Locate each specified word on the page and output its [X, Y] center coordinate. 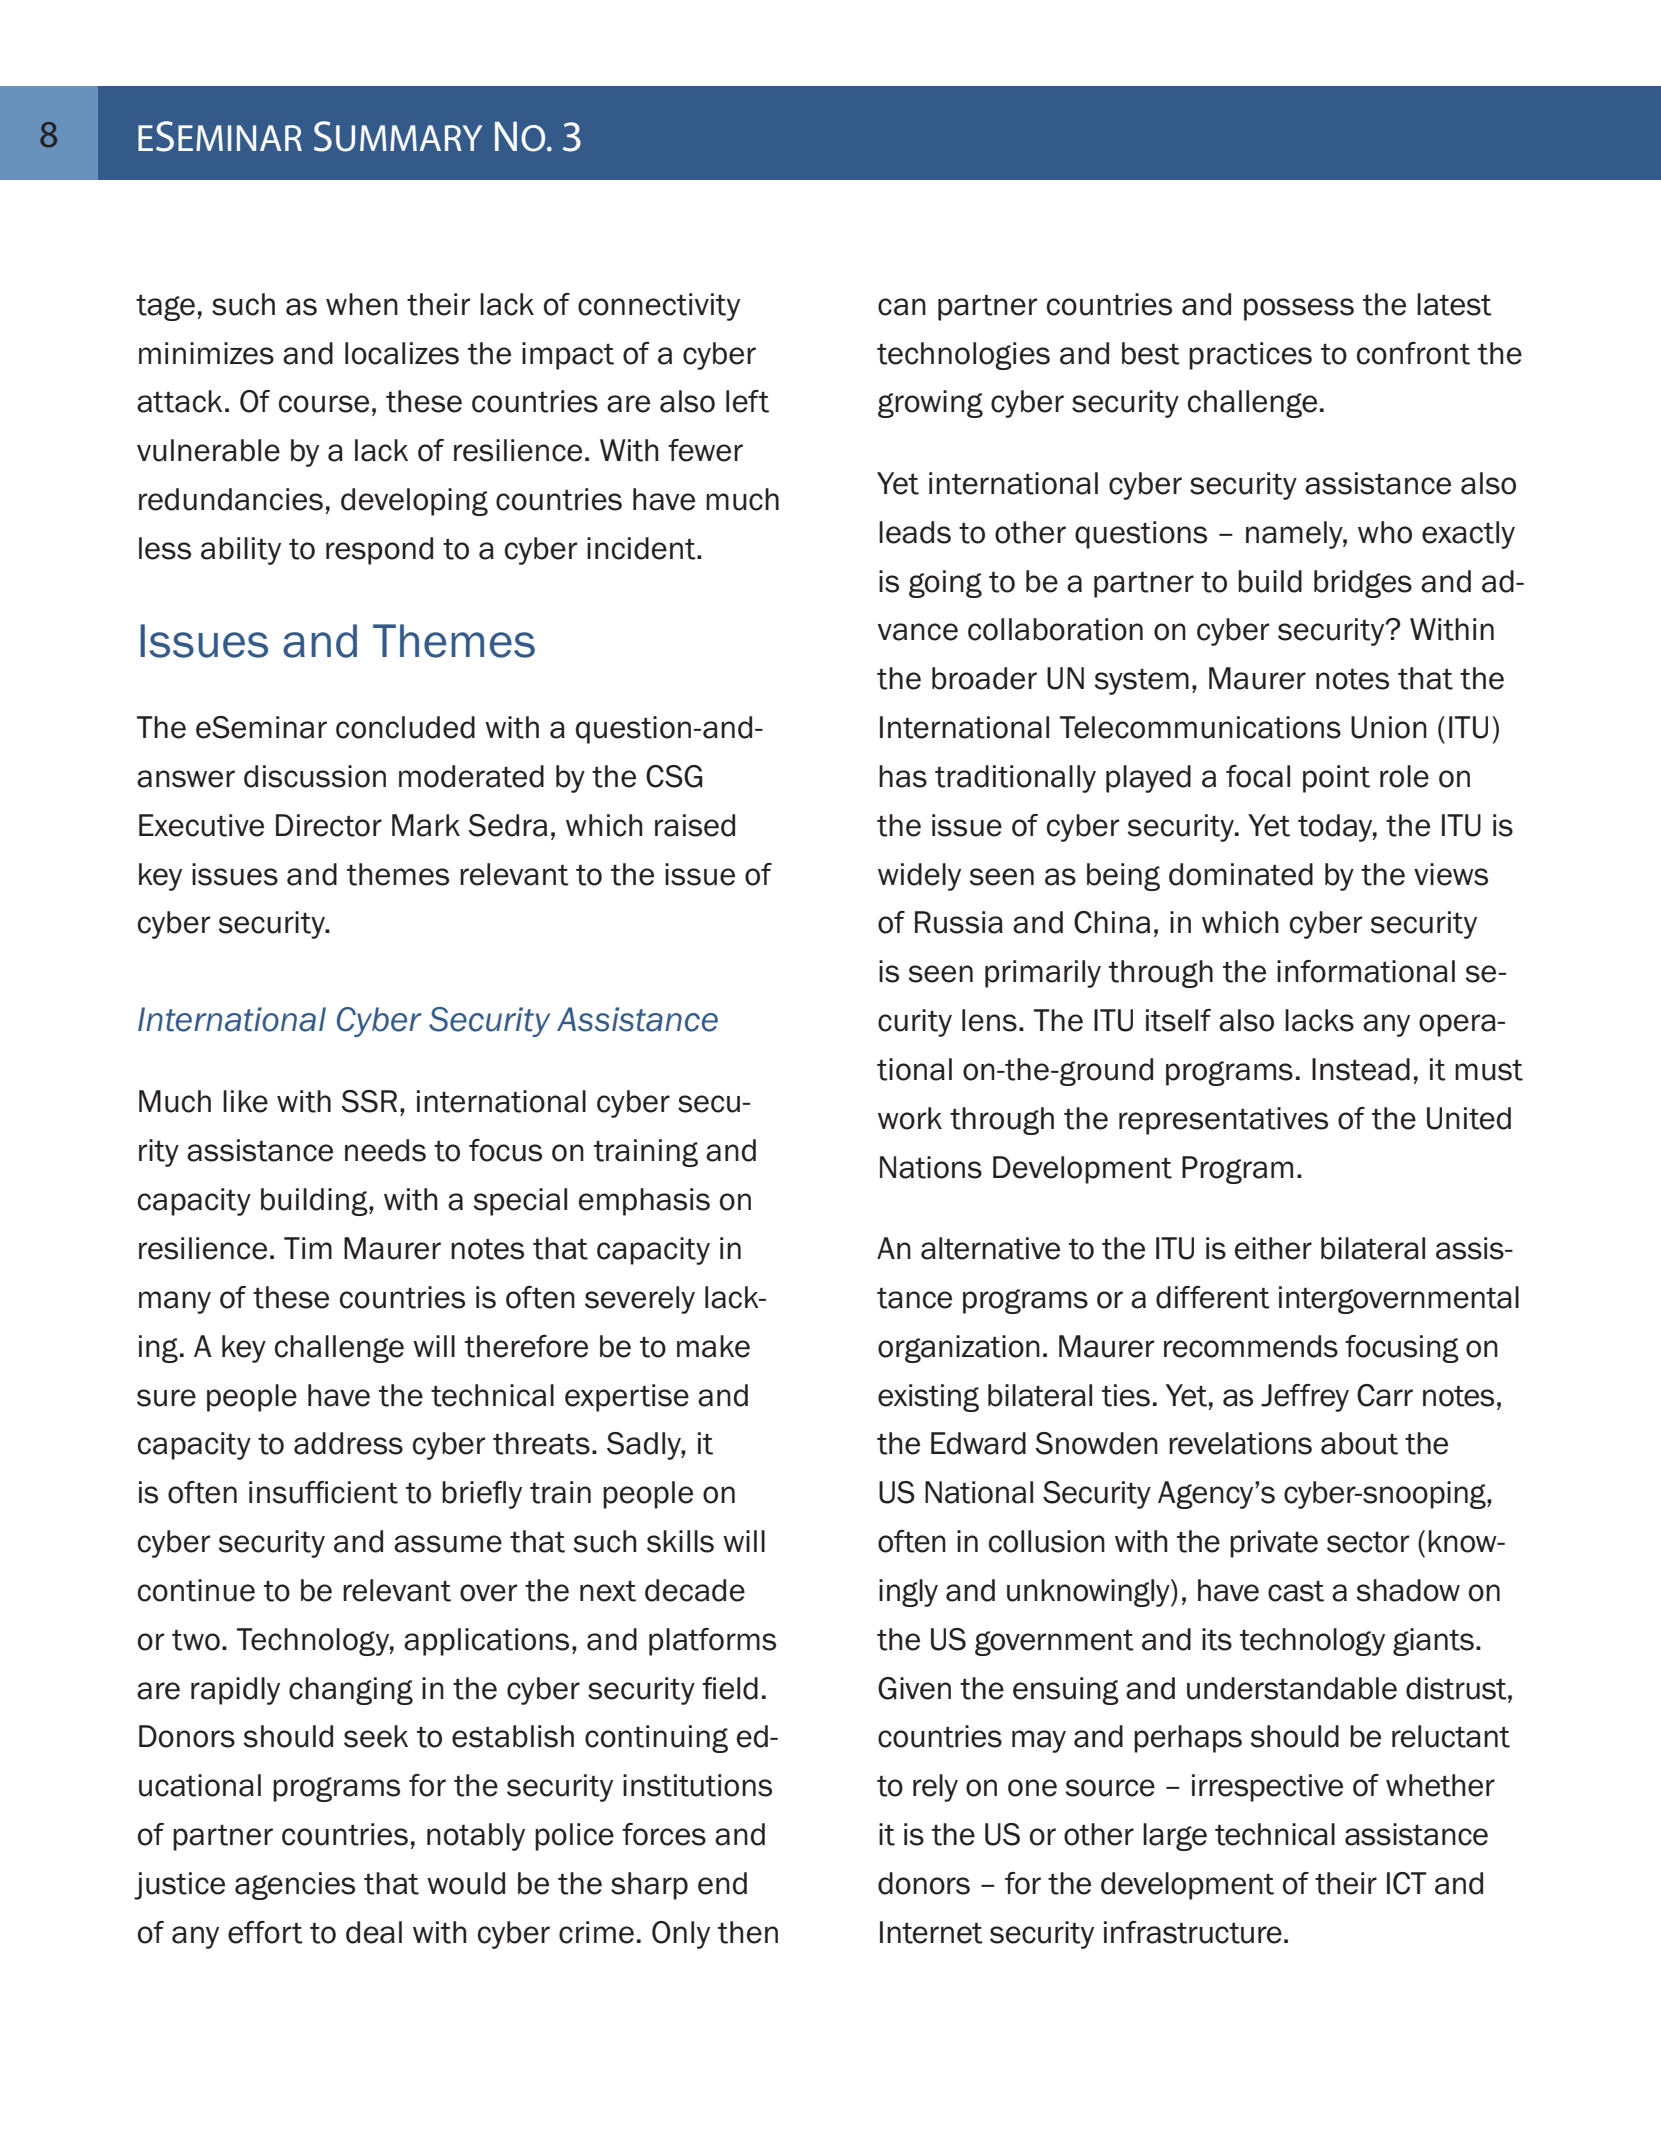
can [902, 307]
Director [329, 825]
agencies [295, 1886]
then [748, 1932]
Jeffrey [1305, 1398]
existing [928, 1398]
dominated [1241, 874]
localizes [402, 353]
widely [919, 877]
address [348, 1443]
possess [1299, 309]
